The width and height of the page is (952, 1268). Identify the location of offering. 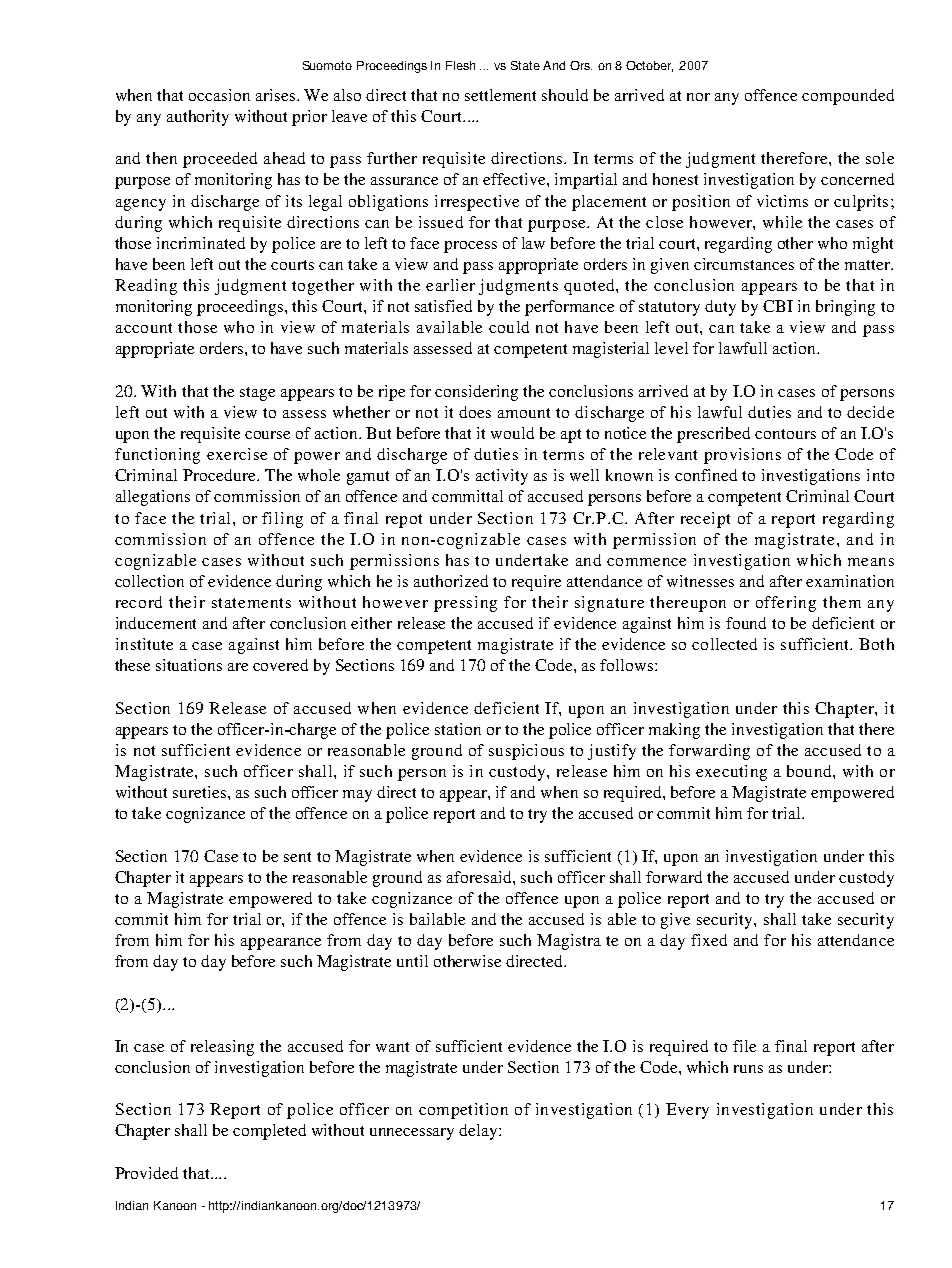
(786, 604).
